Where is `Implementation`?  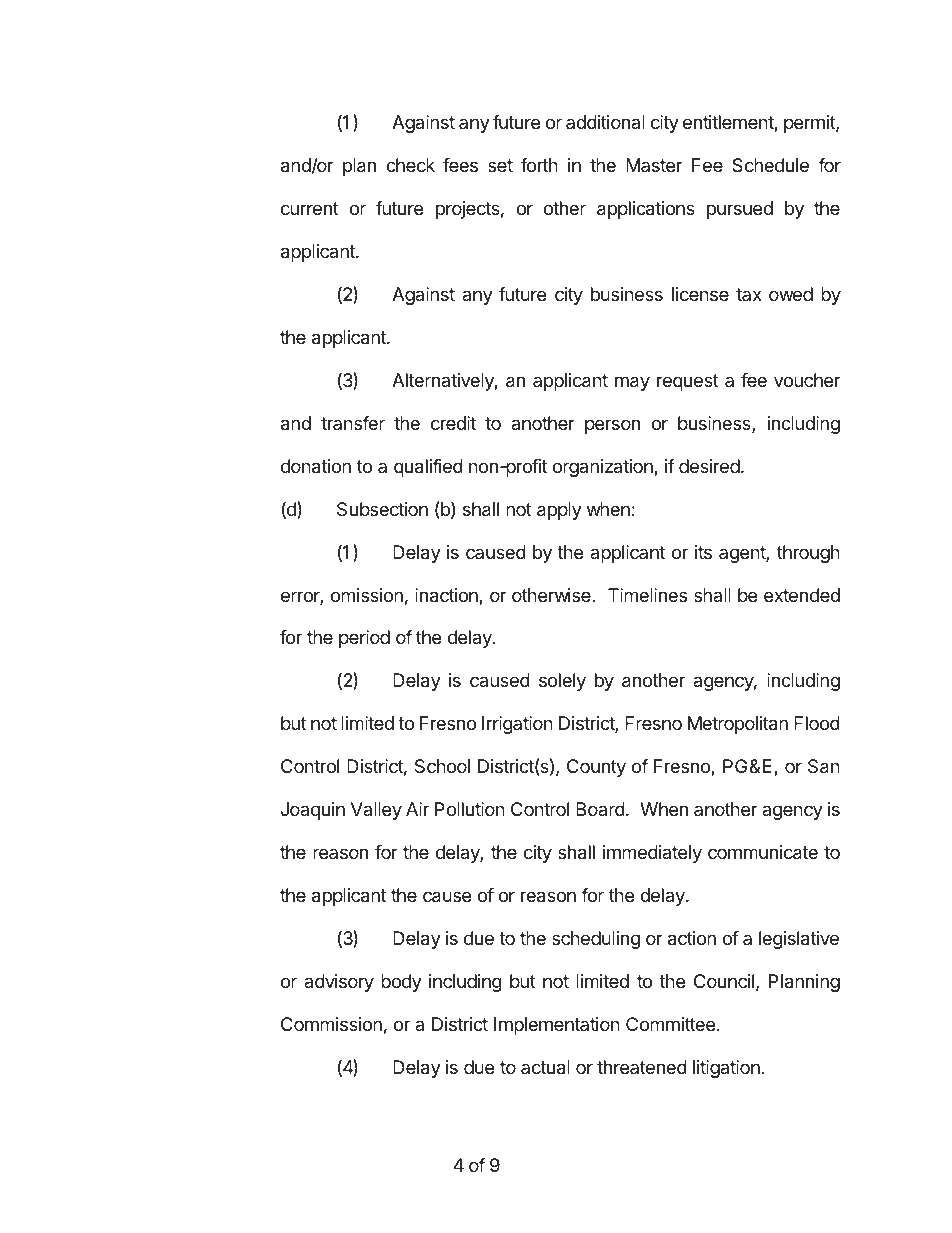 Implementation is located at coordinates (557, 1026).
